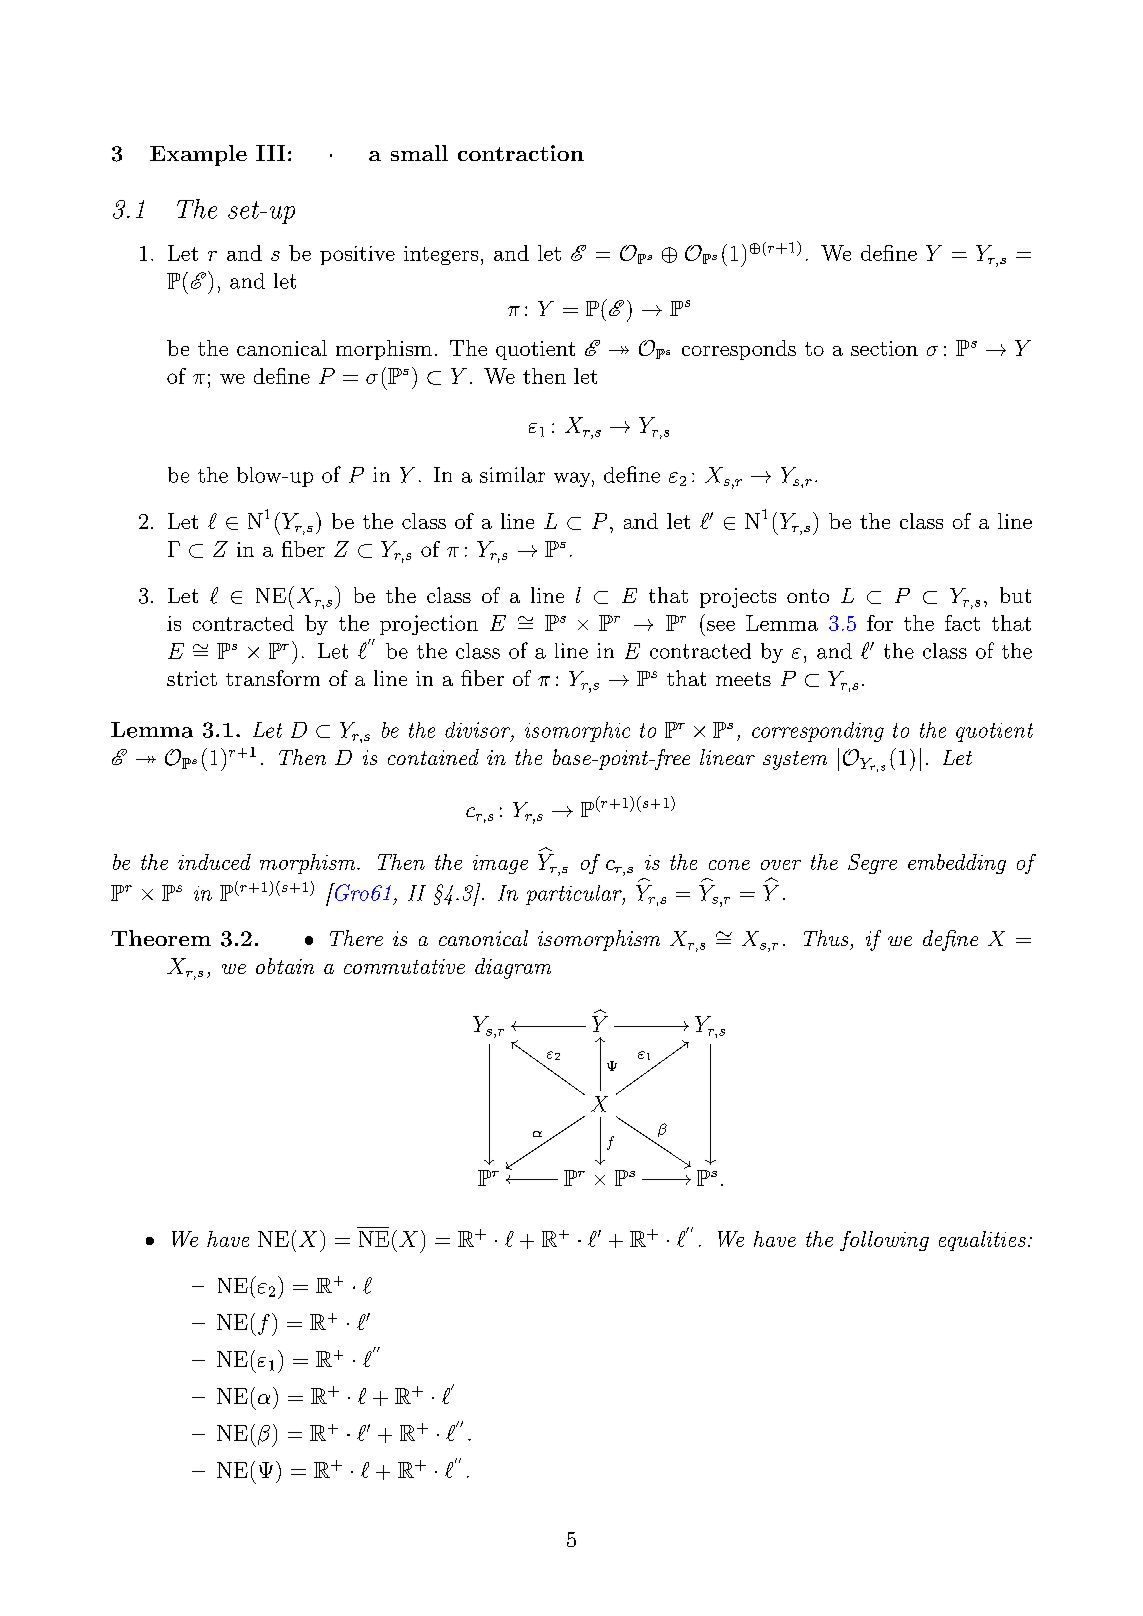 This screenshot has height=1616, width=1143. What do you see at coordinates (1015, 595) in the screenshot?
I see `but` at bounding box center [1015, 595].
